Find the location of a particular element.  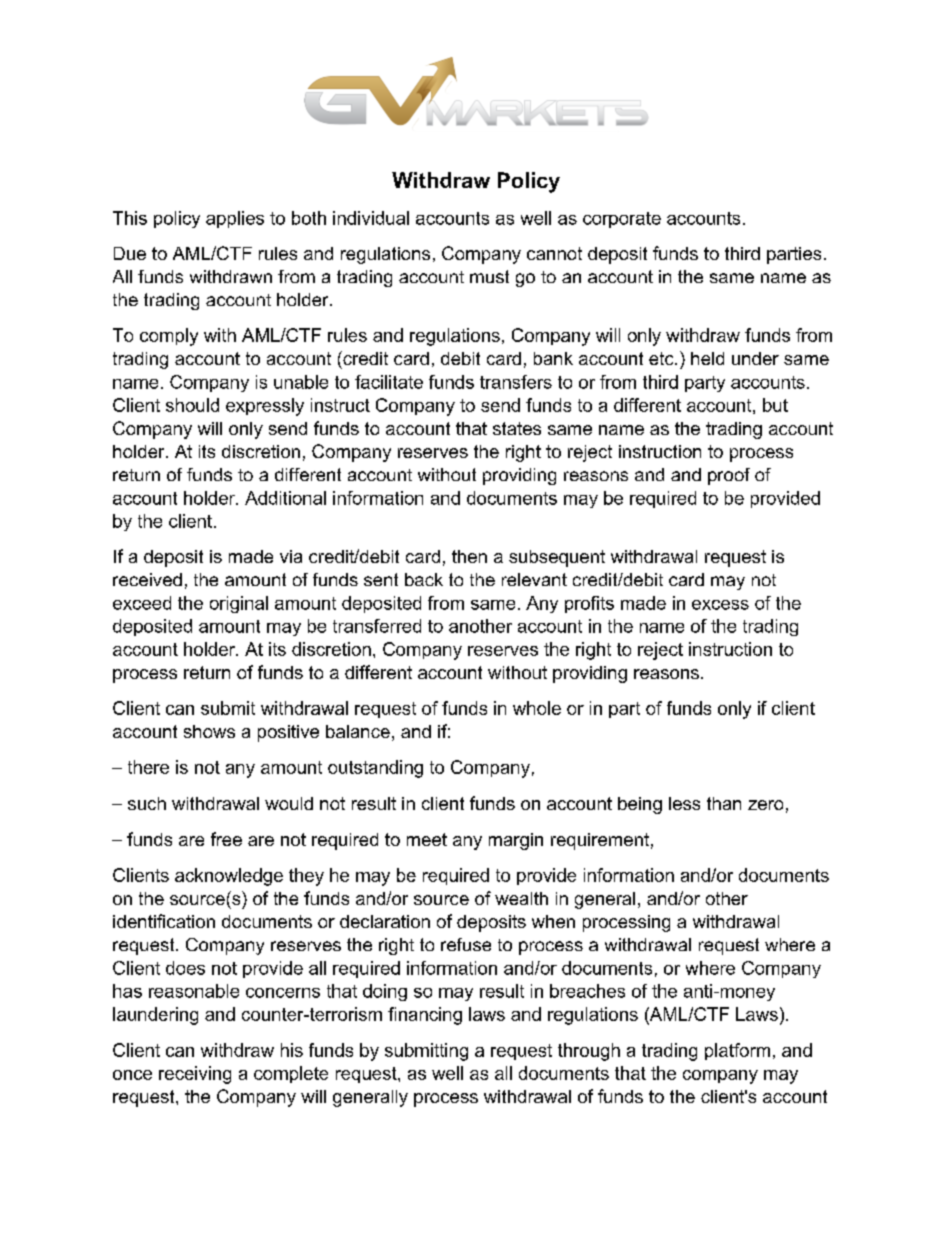

original is located at coordinates (239, 604).
